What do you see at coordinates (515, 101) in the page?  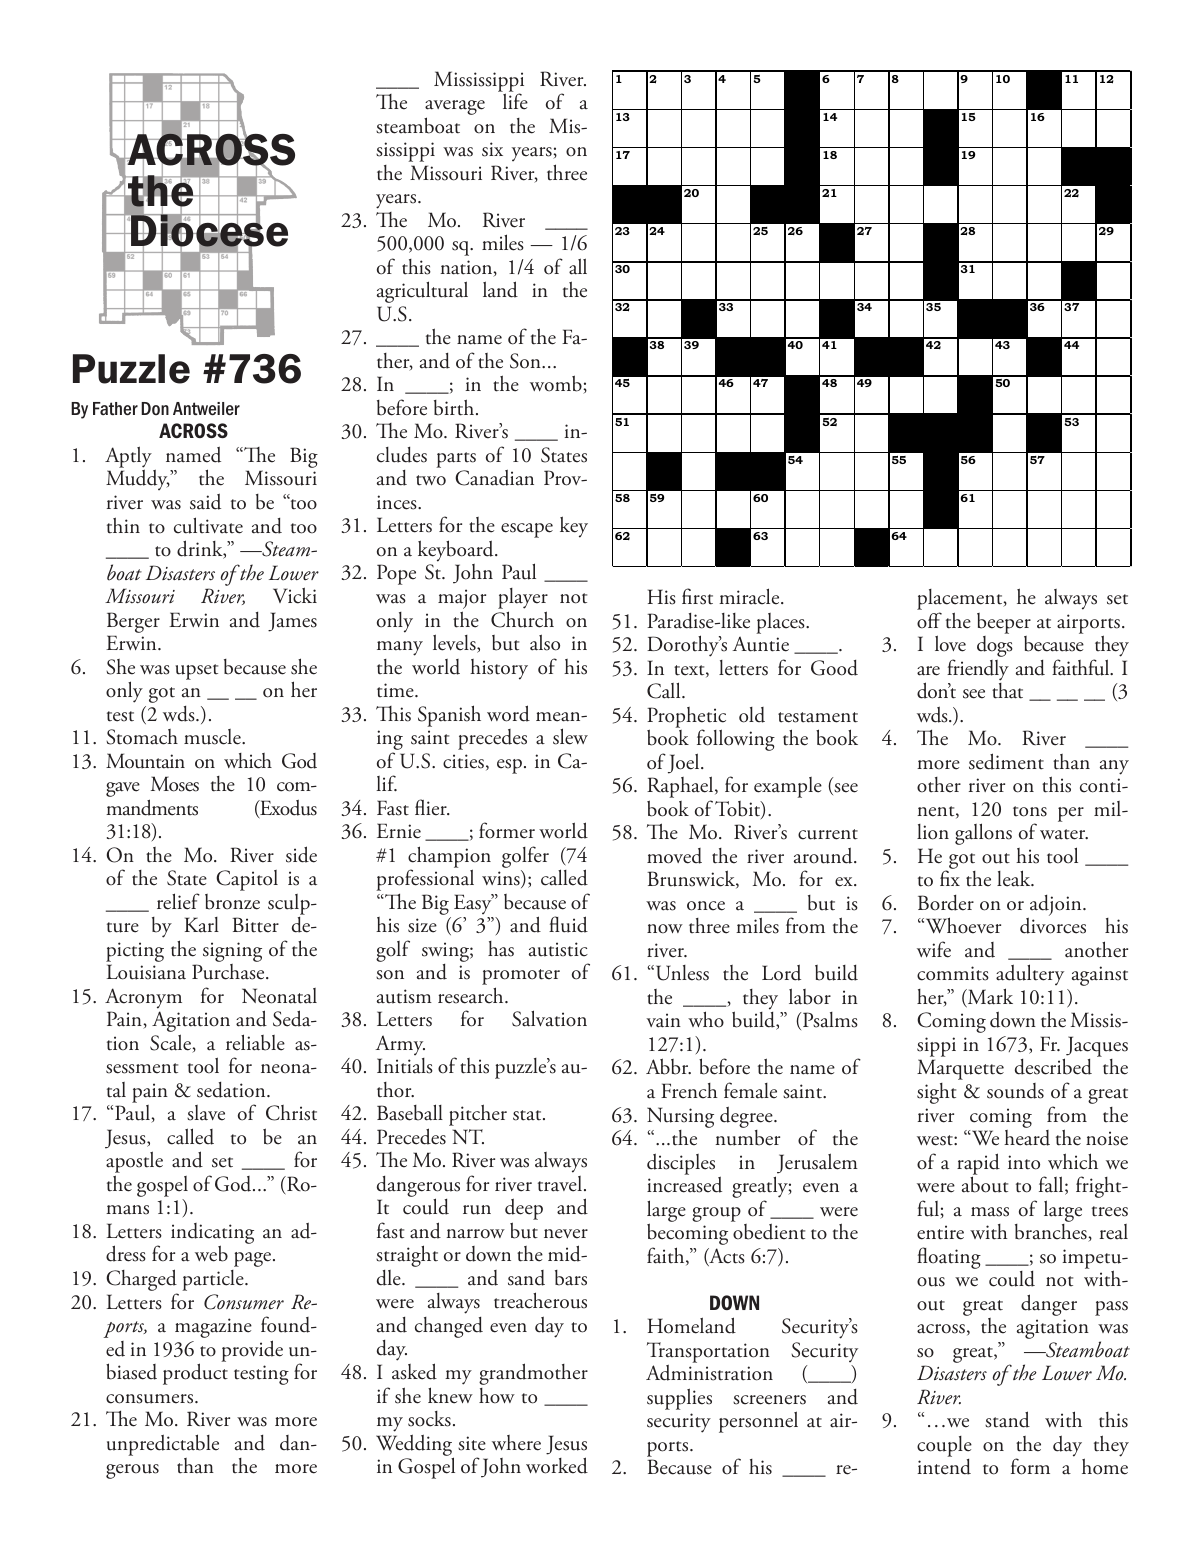 I see `life` at bounding box center [515, 101].
